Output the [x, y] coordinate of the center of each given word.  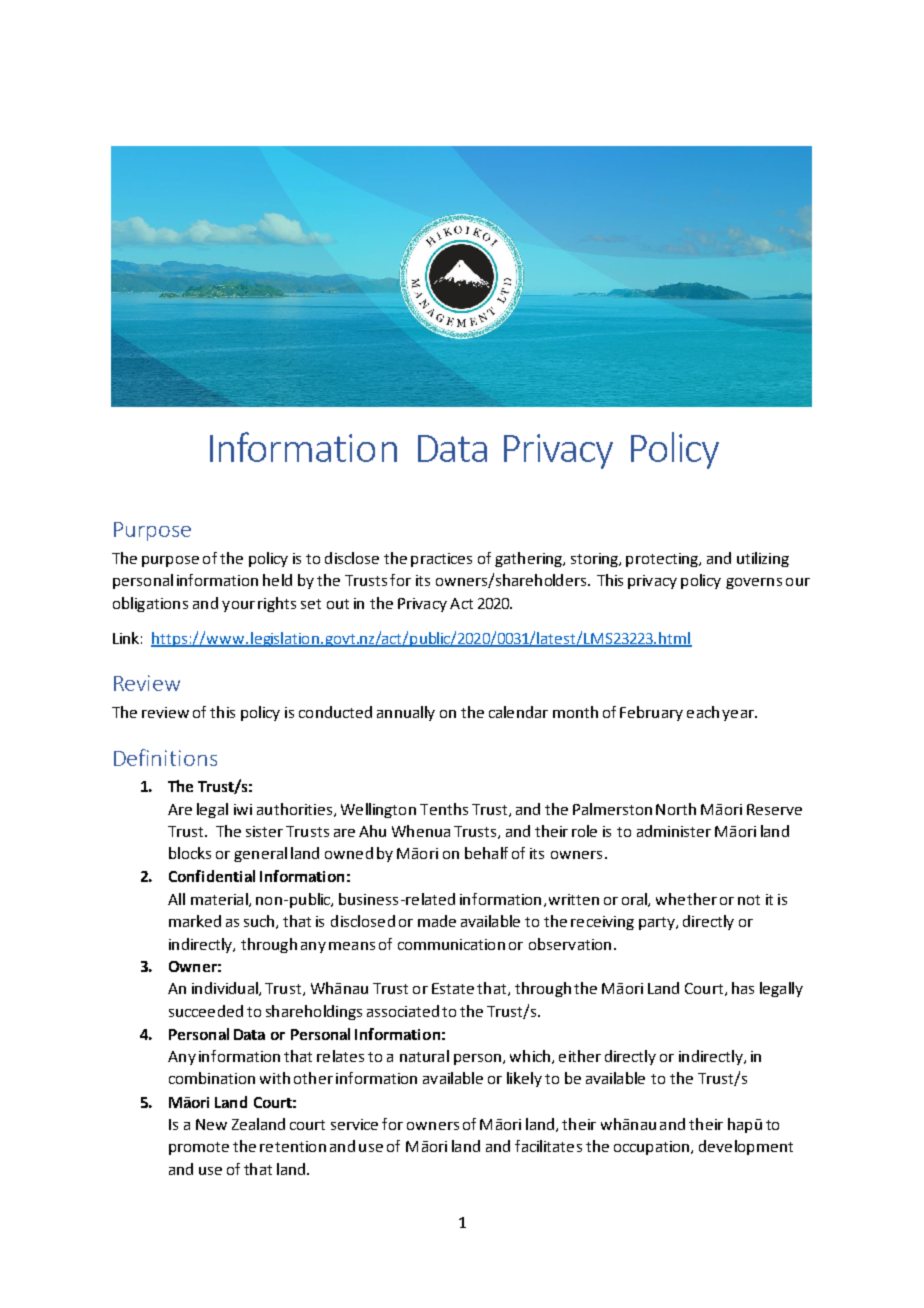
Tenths [444, 809]
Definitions [165, 757]
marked [195, 921]
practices [441, 560]
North [676, 809]
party [658, 923]
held [277, 580]
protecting [663, 560]
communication [451, 944]
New [211, 1124]
